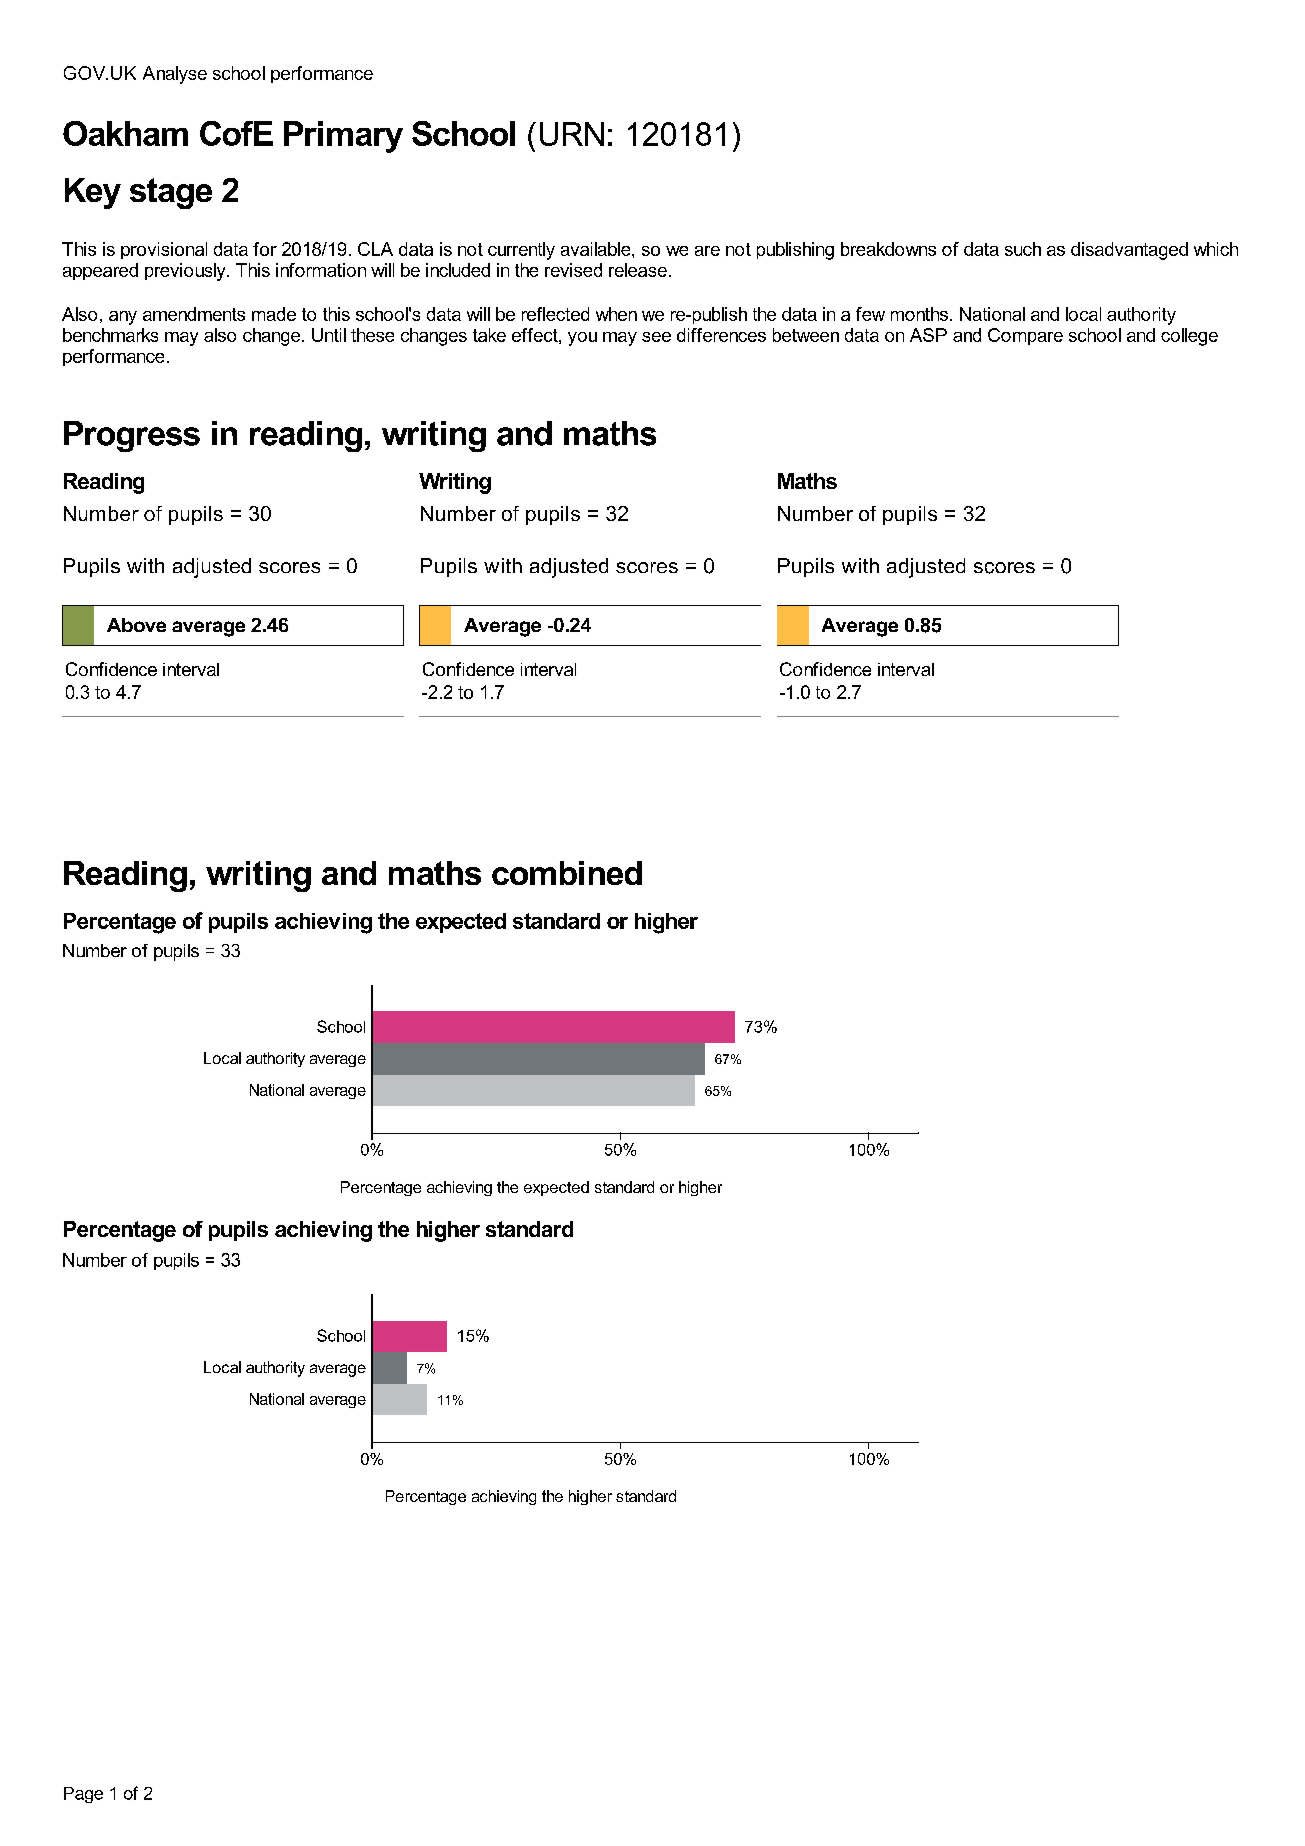  Describe the element at coordinates (721, 335) in the screenshot. I see `differences` at that location.
